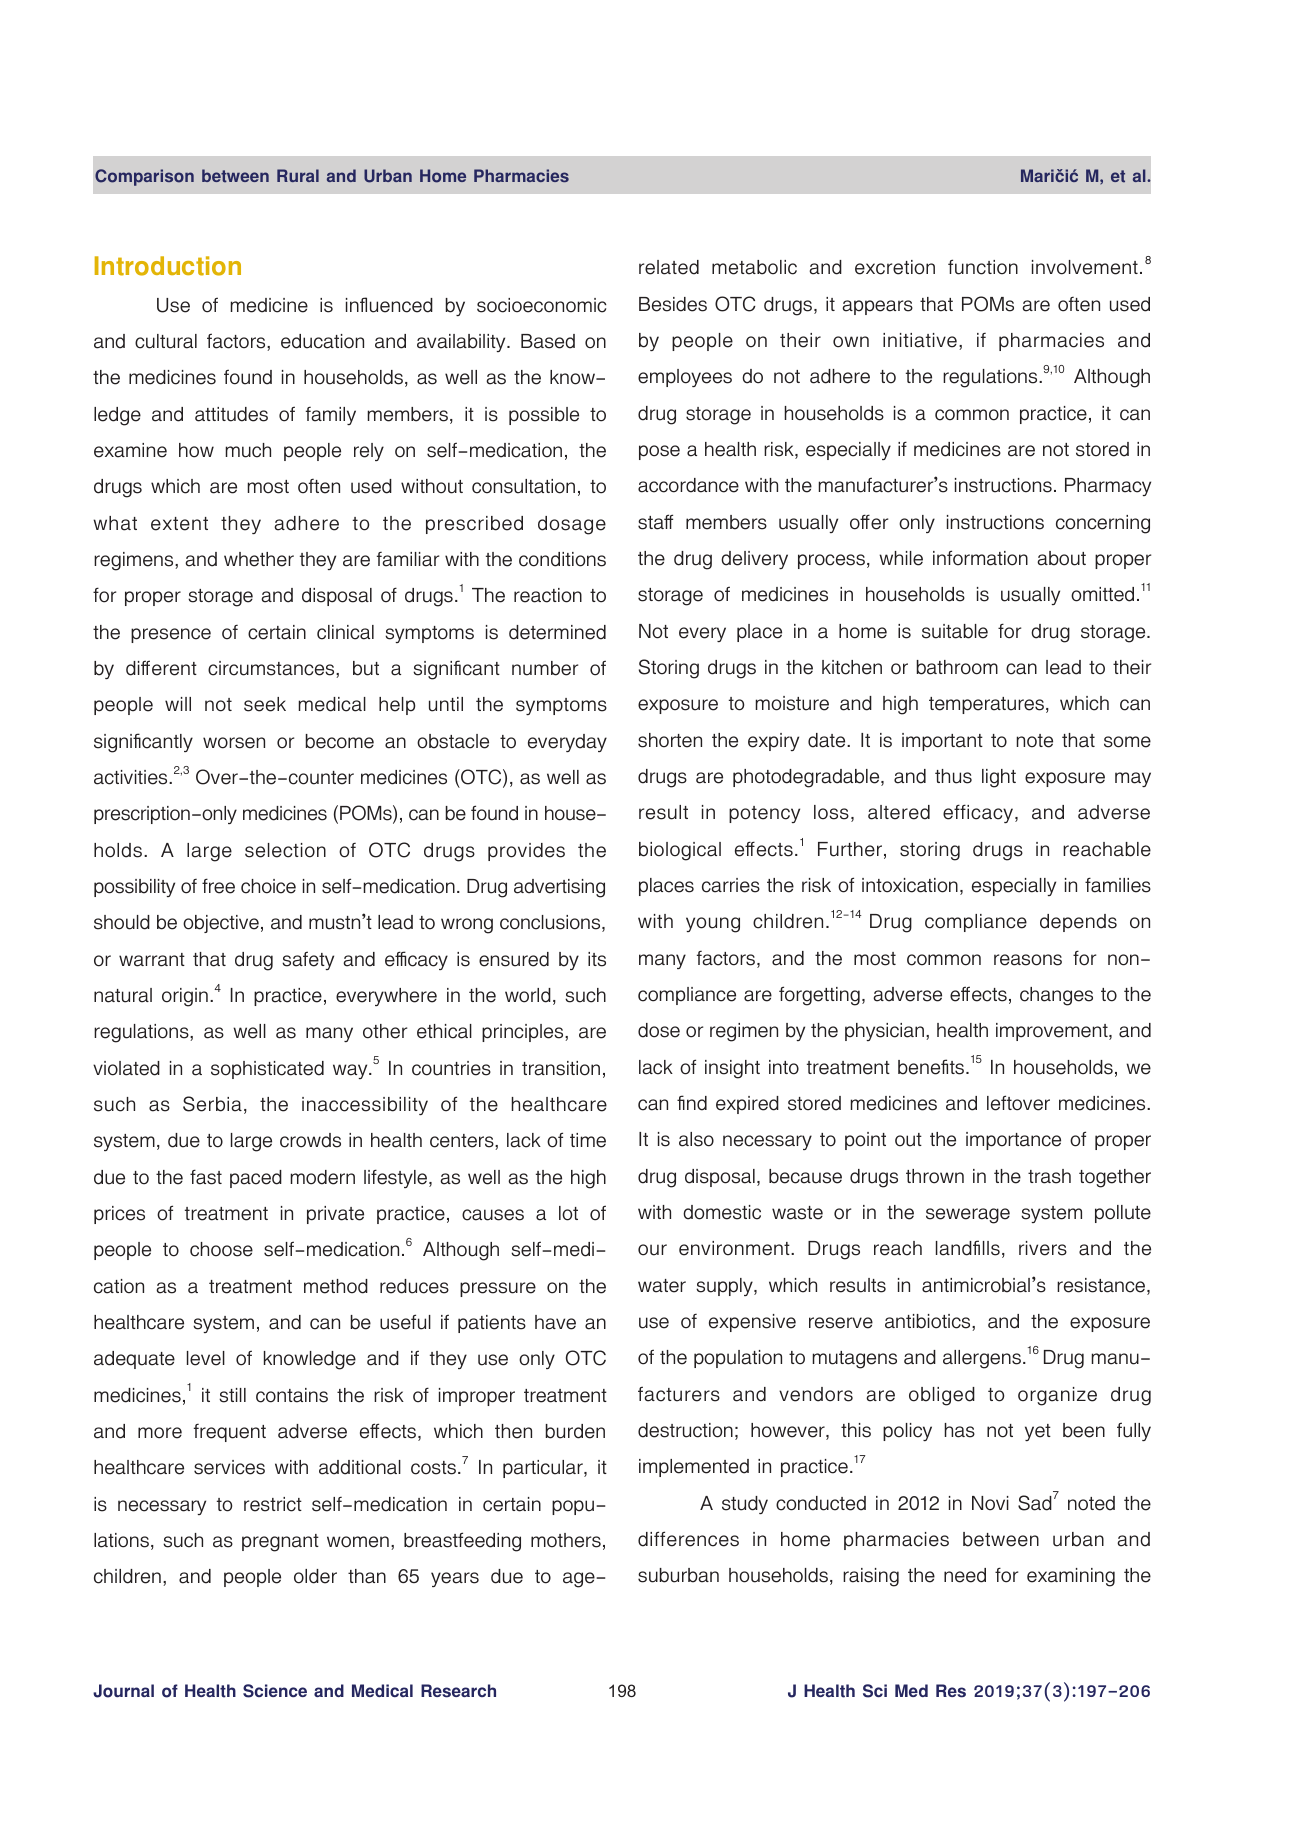  Describe the element at coordinates (988, 705) in the screenshot. I see `temperatures` at that location.
